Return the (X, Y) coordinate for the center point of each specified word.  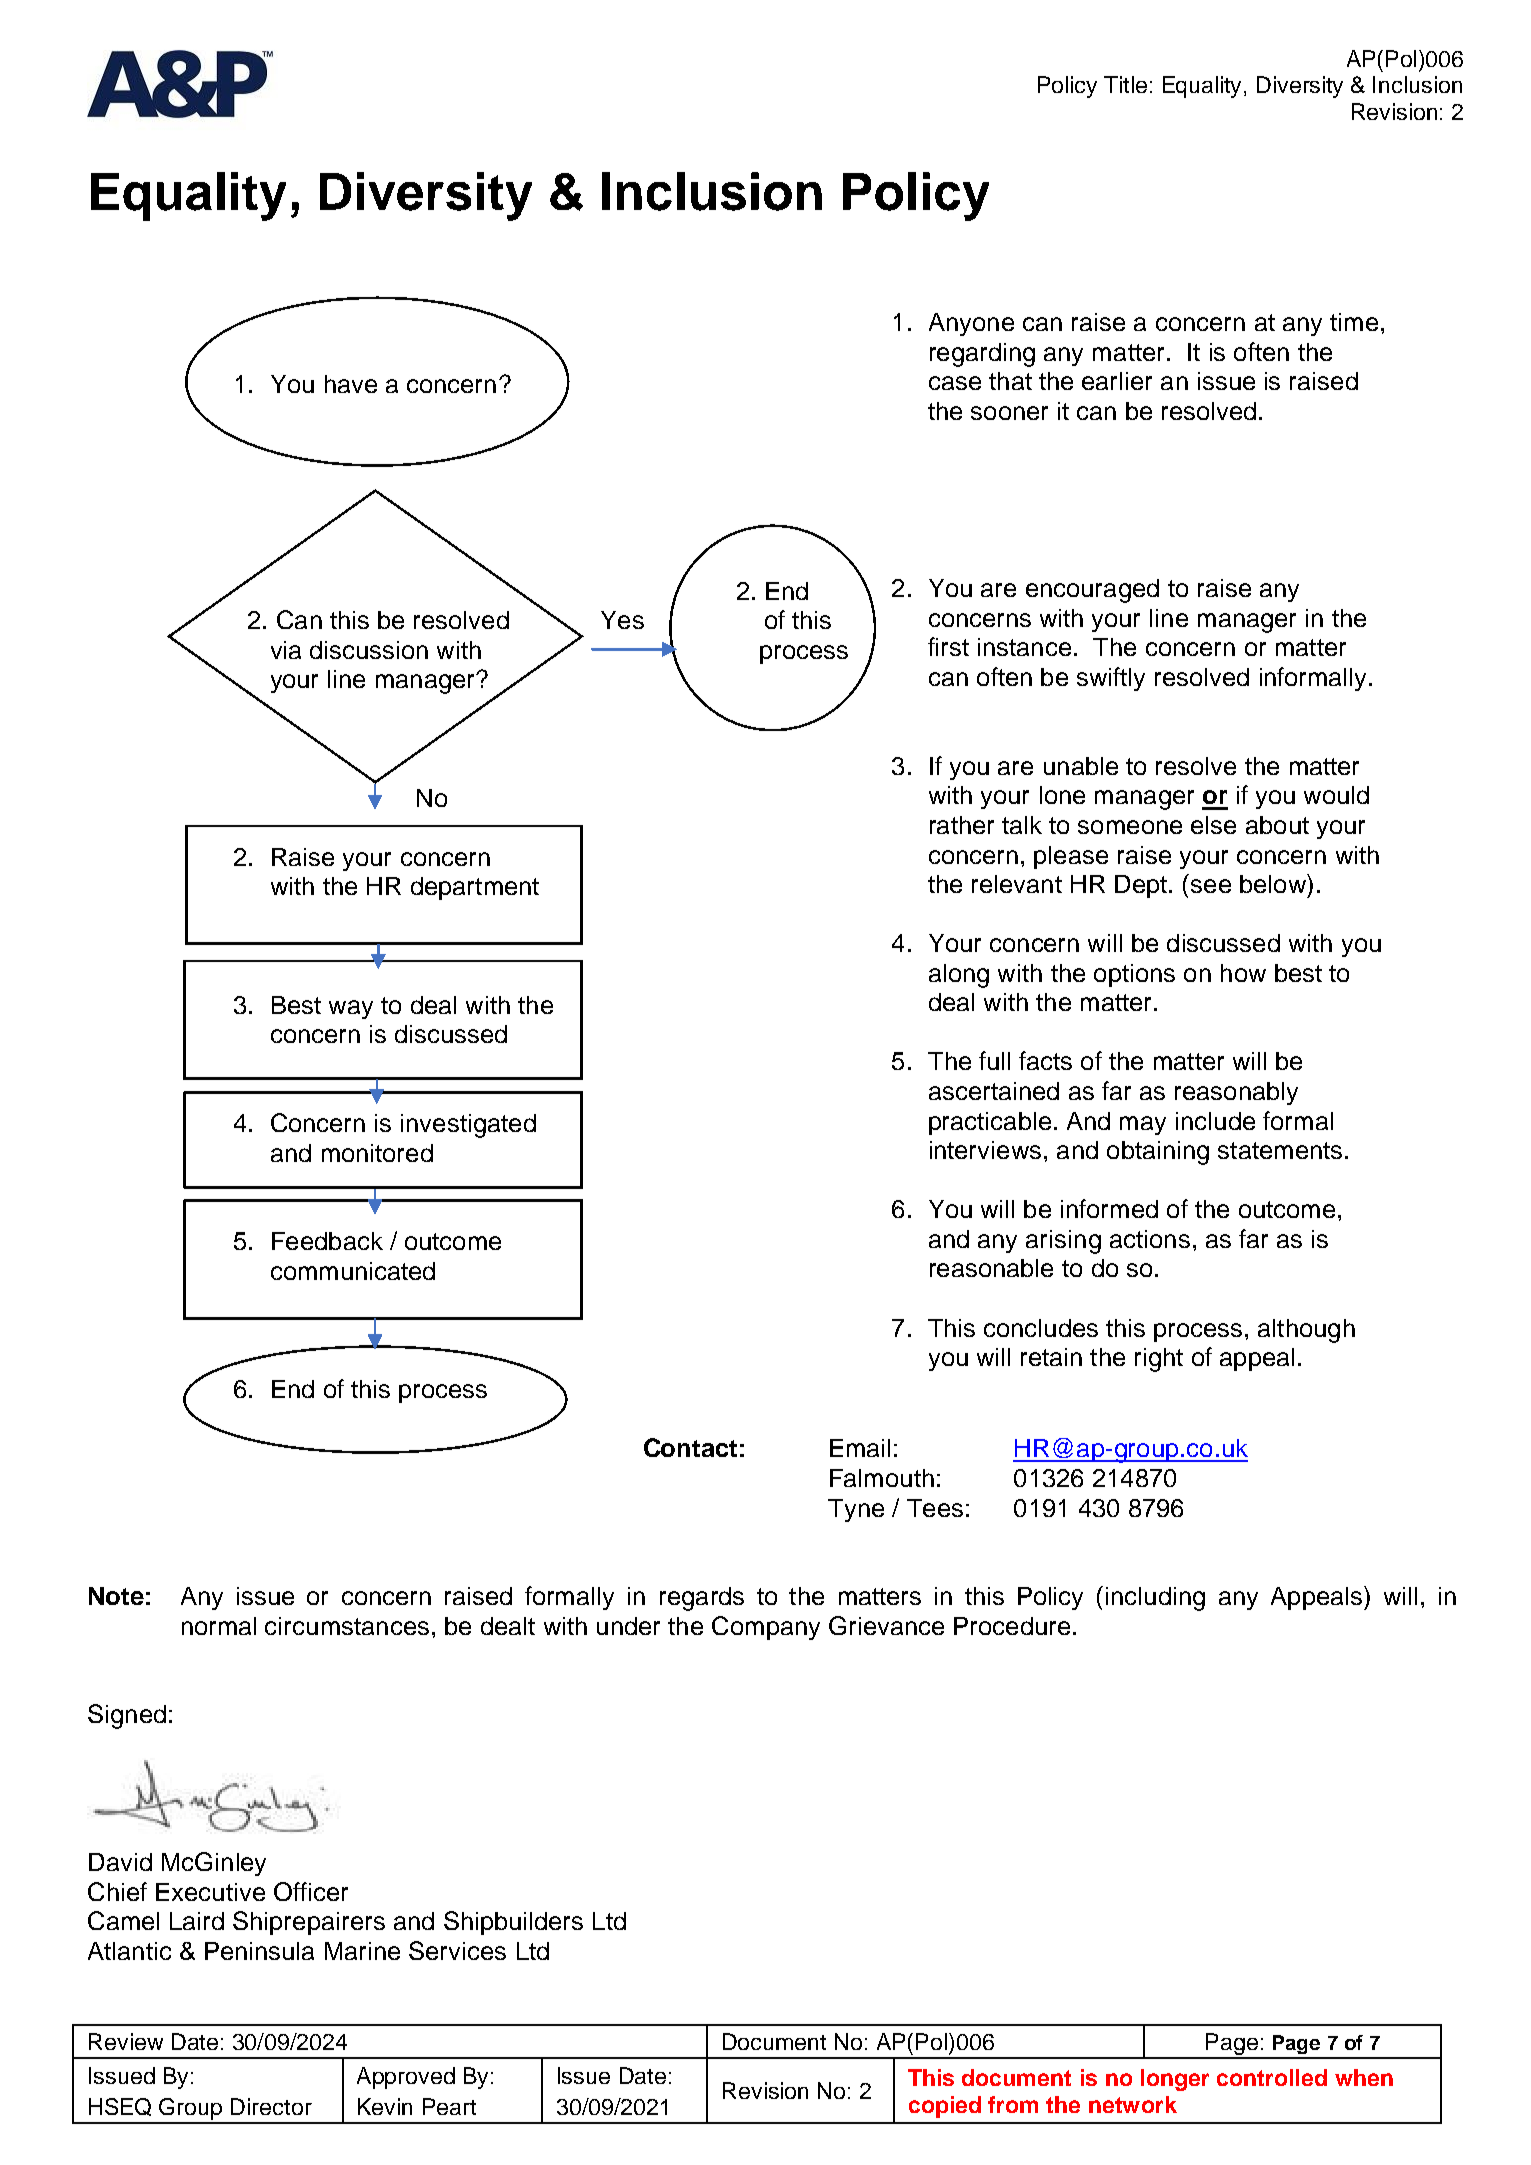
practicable (990, 1123)
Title (1125, 84)
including (1155, 1599)
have (351, 384)
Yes (622, 620)
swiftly (1111, 679)
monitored (377, 1153)
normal (219, 1626)
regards (702, 1599)
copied (945, 2107)
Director (271, 2106)
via (286, 650)
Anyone (971, 324)
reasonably (1236, 1093)
